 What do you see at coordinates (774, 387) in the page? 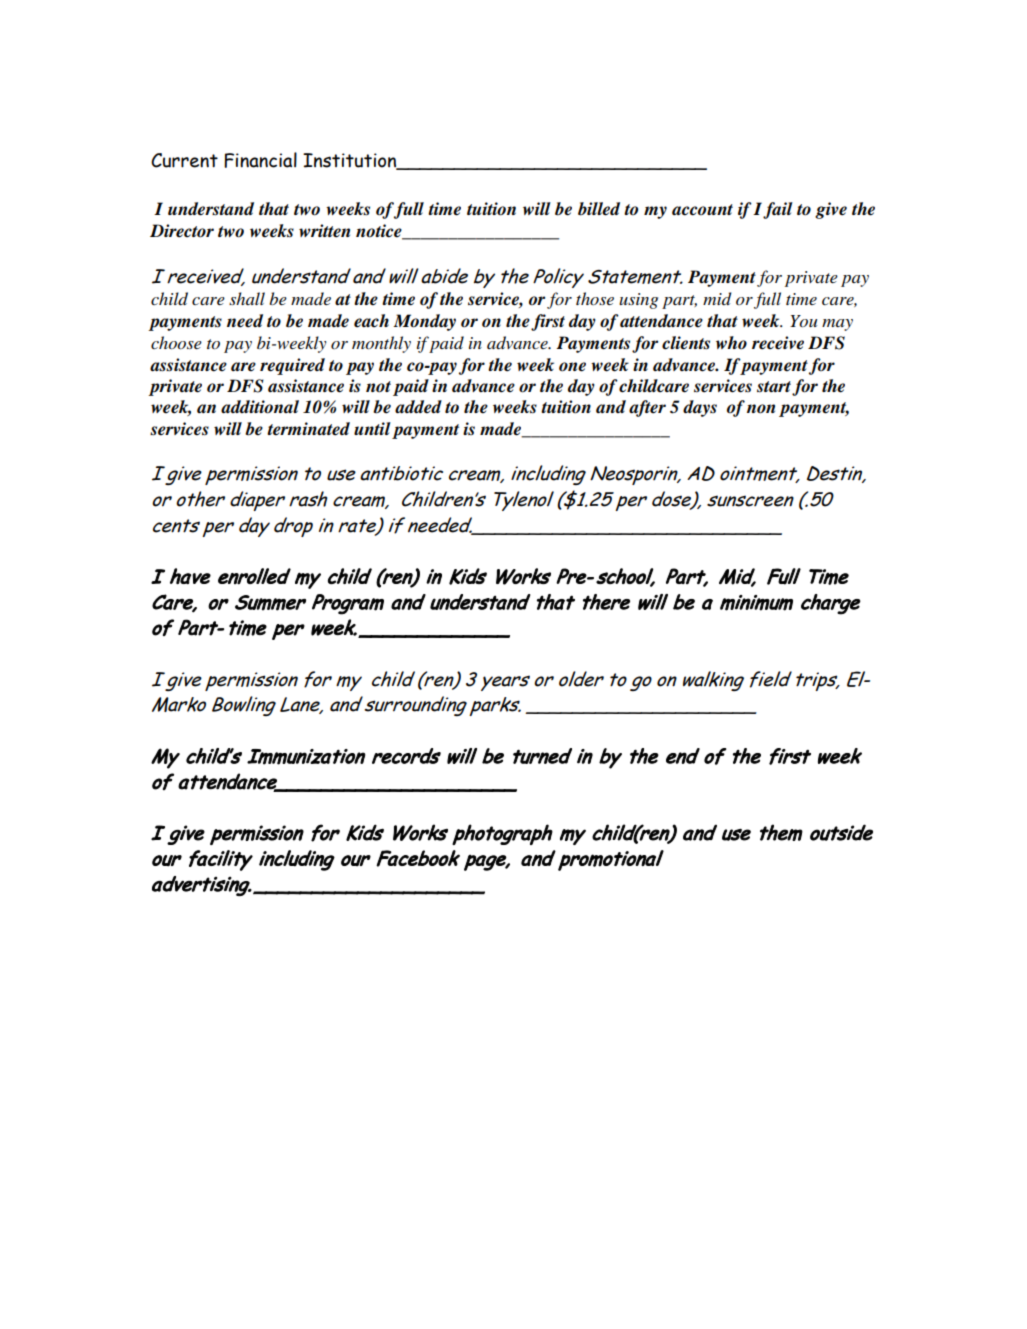
I see `start` at bounding box center [774, 387].
